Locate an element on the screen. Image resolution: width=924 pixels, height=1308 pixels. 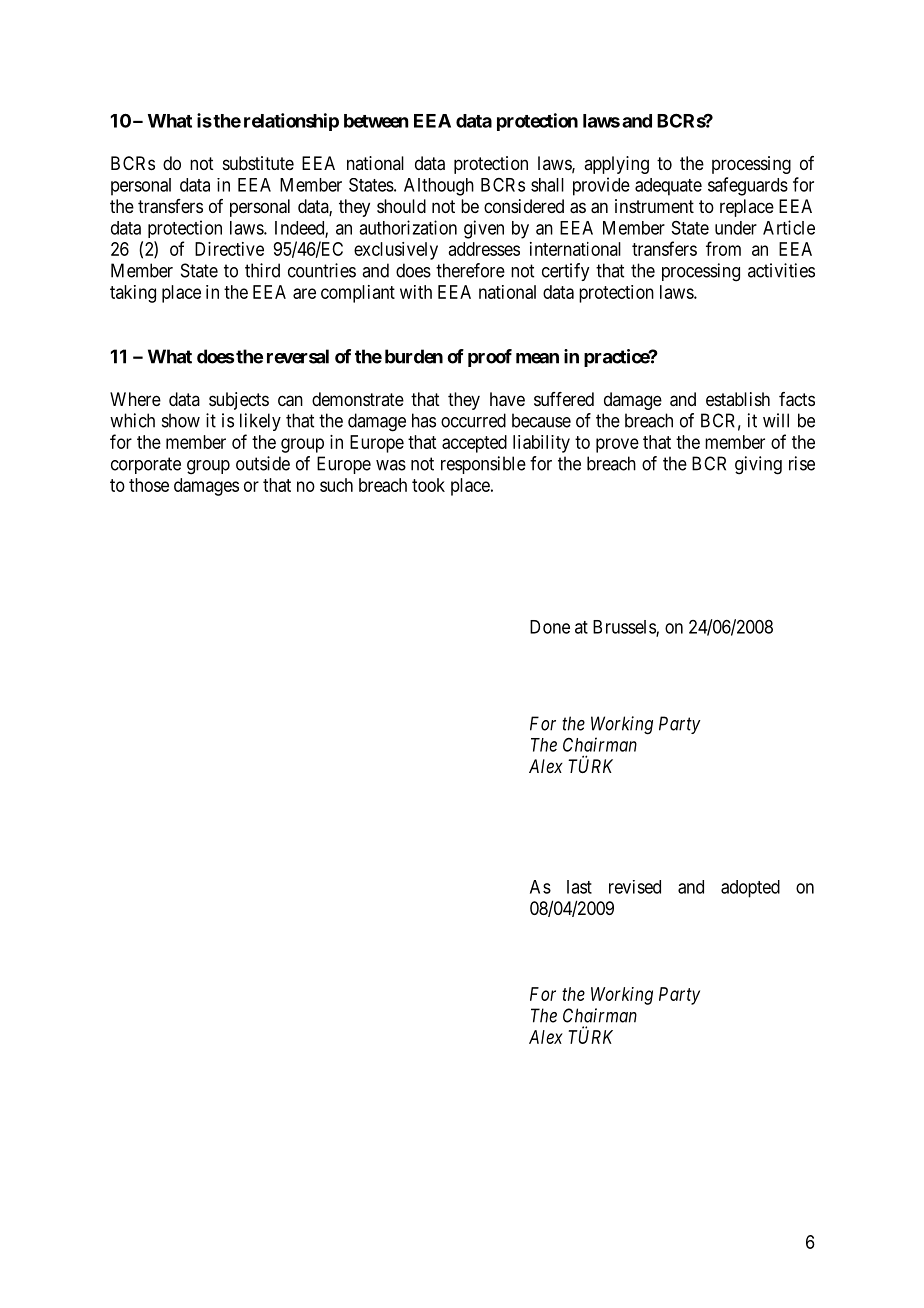
subjects is located at coordinates (239, 401).
